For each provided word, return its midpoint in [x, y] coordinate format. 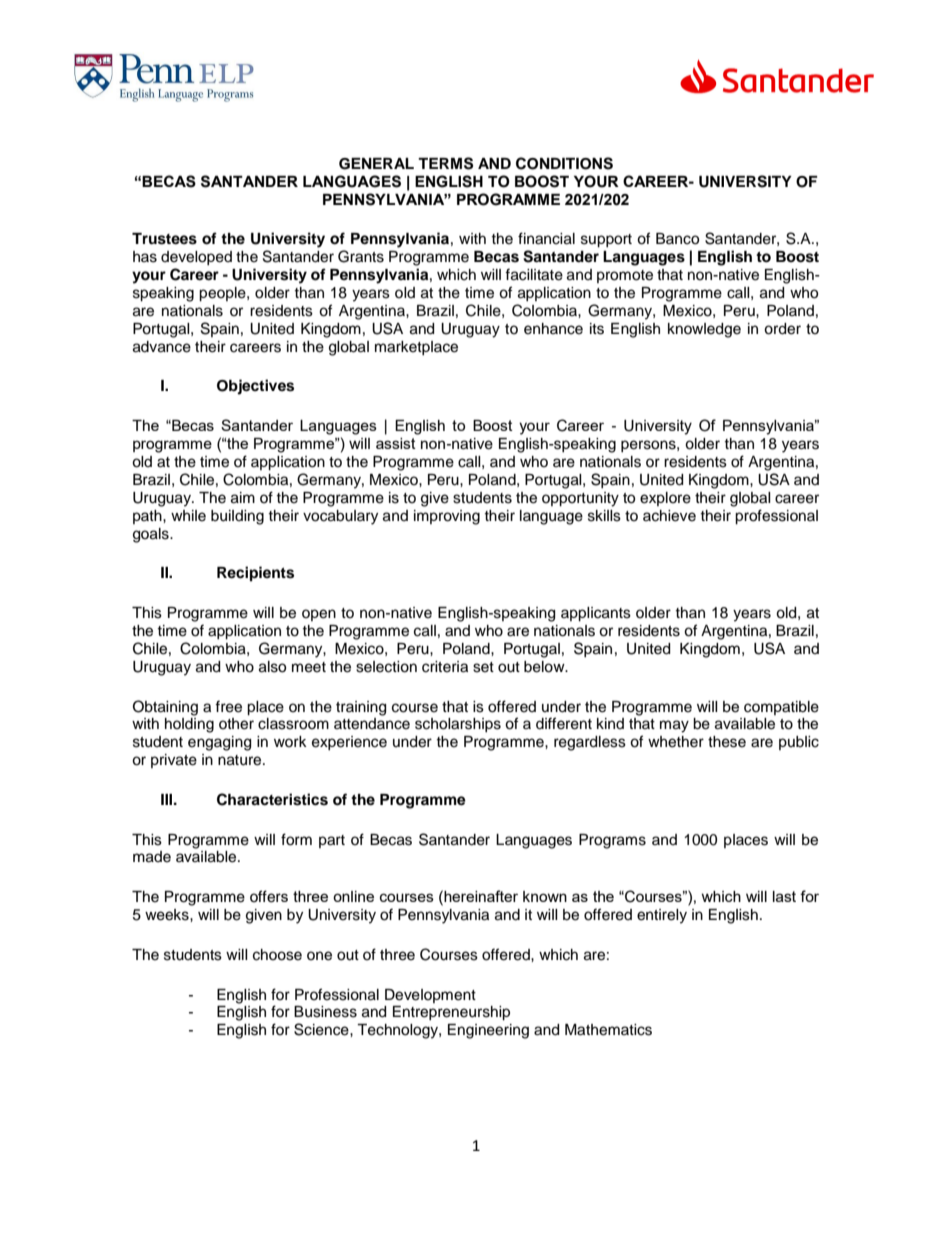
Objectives [255, 387]
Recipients [255, 574]
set [483, 667]
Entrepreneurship [451, 1013]
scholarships [458, 725]
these [727, 742]
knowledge [704, 330]
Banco [677, 239]
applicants [596, 614]
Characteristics [272, 799]
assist [396, 443]
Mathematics [608, 1030]
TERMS [445, 163]
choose [277, 955]
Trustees [164, 239]
